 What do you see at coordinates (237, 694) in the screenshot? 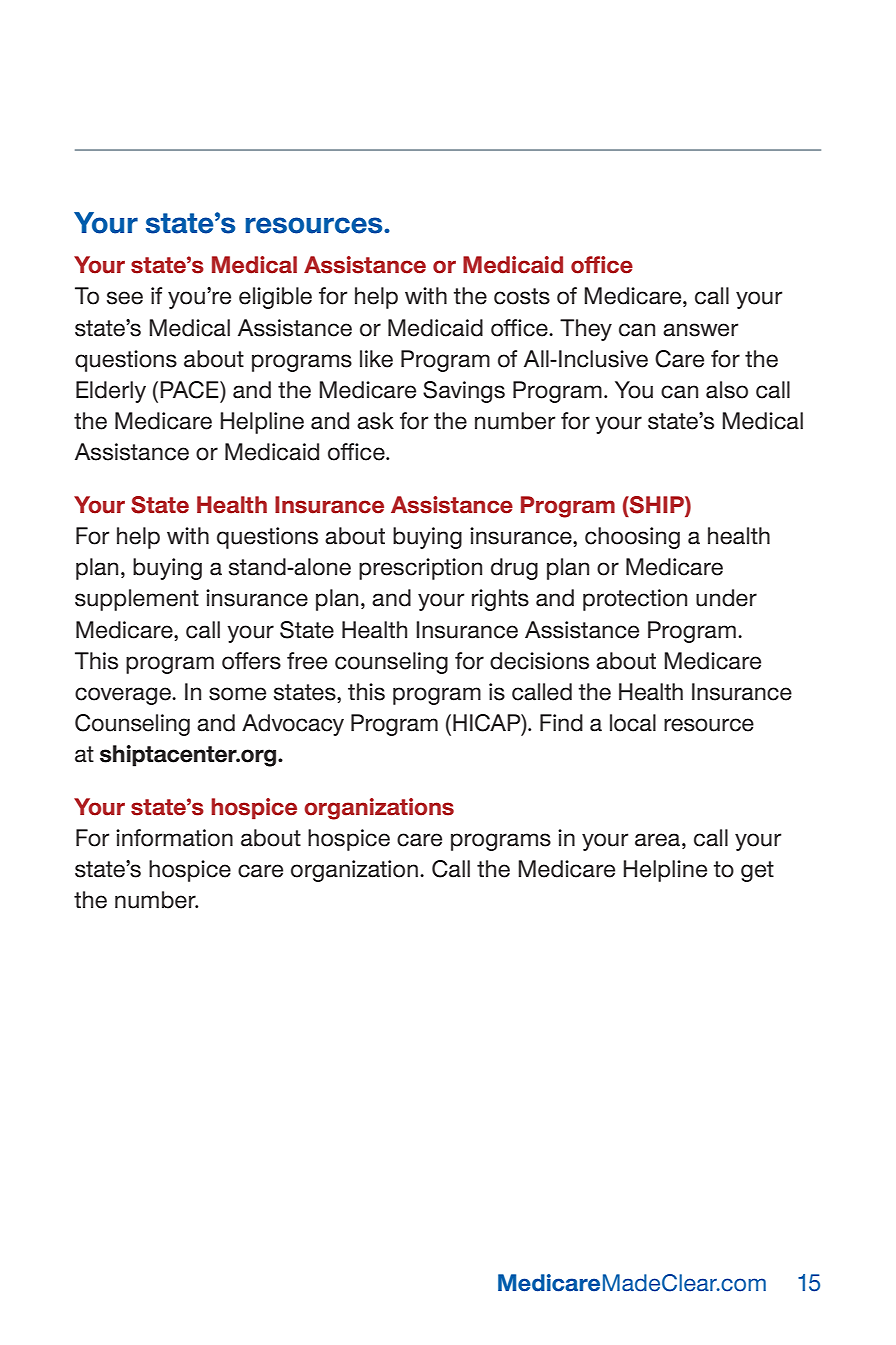
I see `some` at bounding box center [237, 694].
